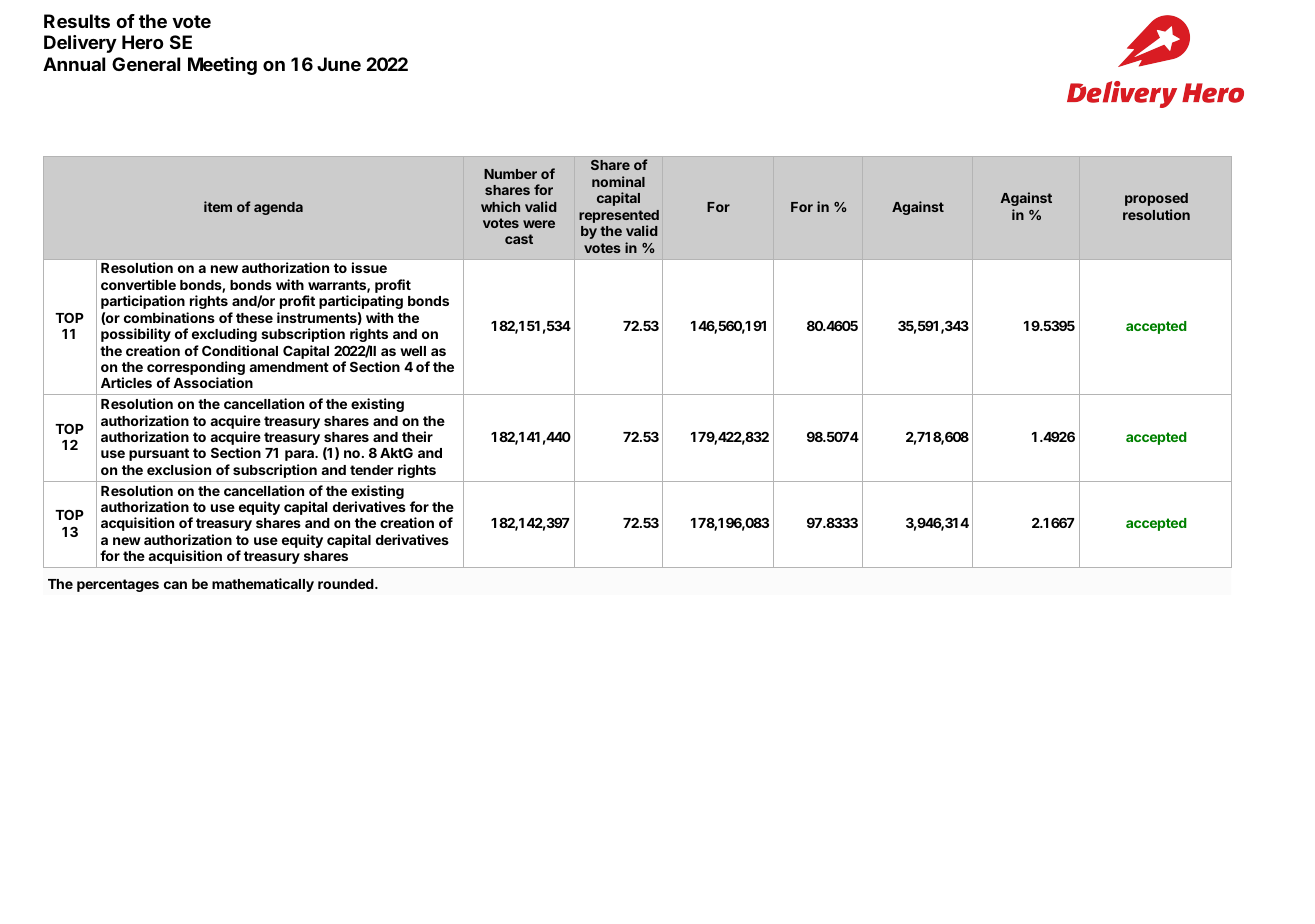 The height and width of the screenshot is (924, 1315). Describe the element at coordinates (619, 218) in the screenshot. I see `represented` at that location.
